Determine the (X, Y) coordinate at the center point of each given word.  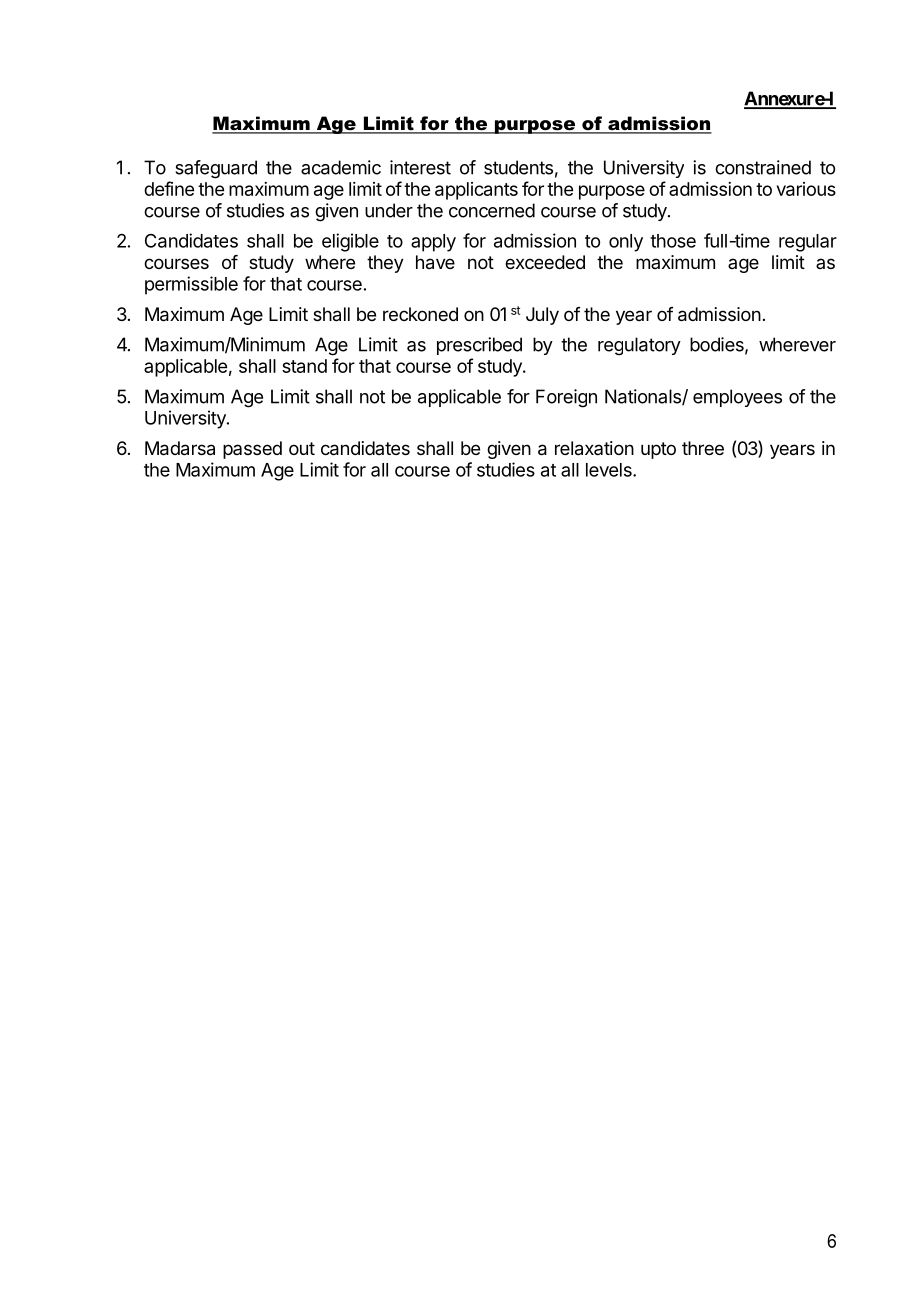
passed (252, 450)
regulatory (639, 346)
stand (304, 366)
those (673, 241)
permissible (191, 285)
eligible (350, 242)
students (518, 167)
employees (737, 398)
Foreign (566, 398)
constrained (763, 167)
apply (433, 243)
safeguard (216, 169)
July (542, 316)
